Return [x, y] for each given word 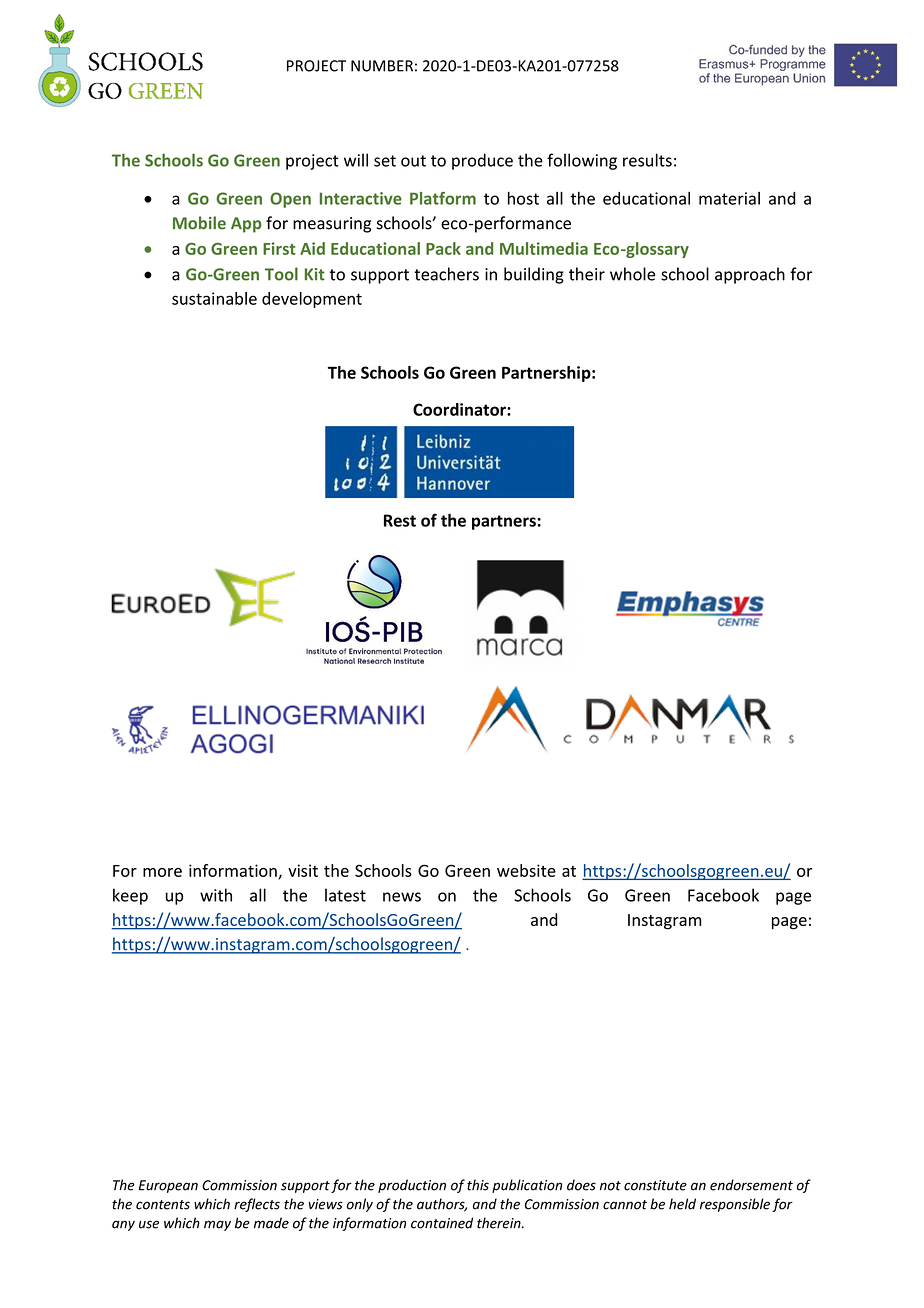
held [682, 1204]
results [647, 160]
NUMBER [382, 66]
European [168, 1186]
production [412, 1186]
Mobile [199, 223]
